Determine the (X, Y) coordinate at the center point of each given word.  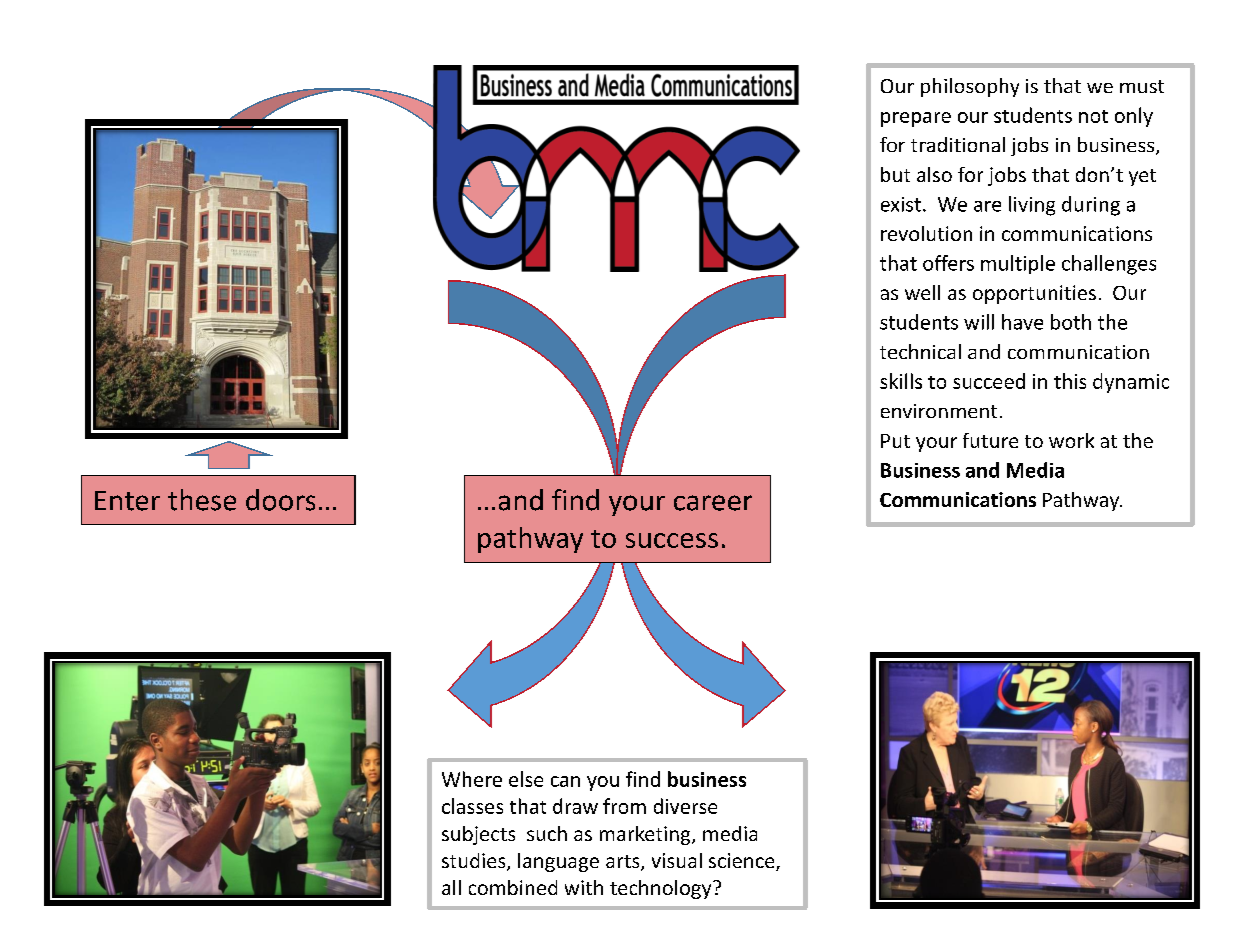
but (895, 174)
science (743, 862)
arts (624, 863)
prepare (916, 119)
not (1093, 116)
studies (475, 862)
